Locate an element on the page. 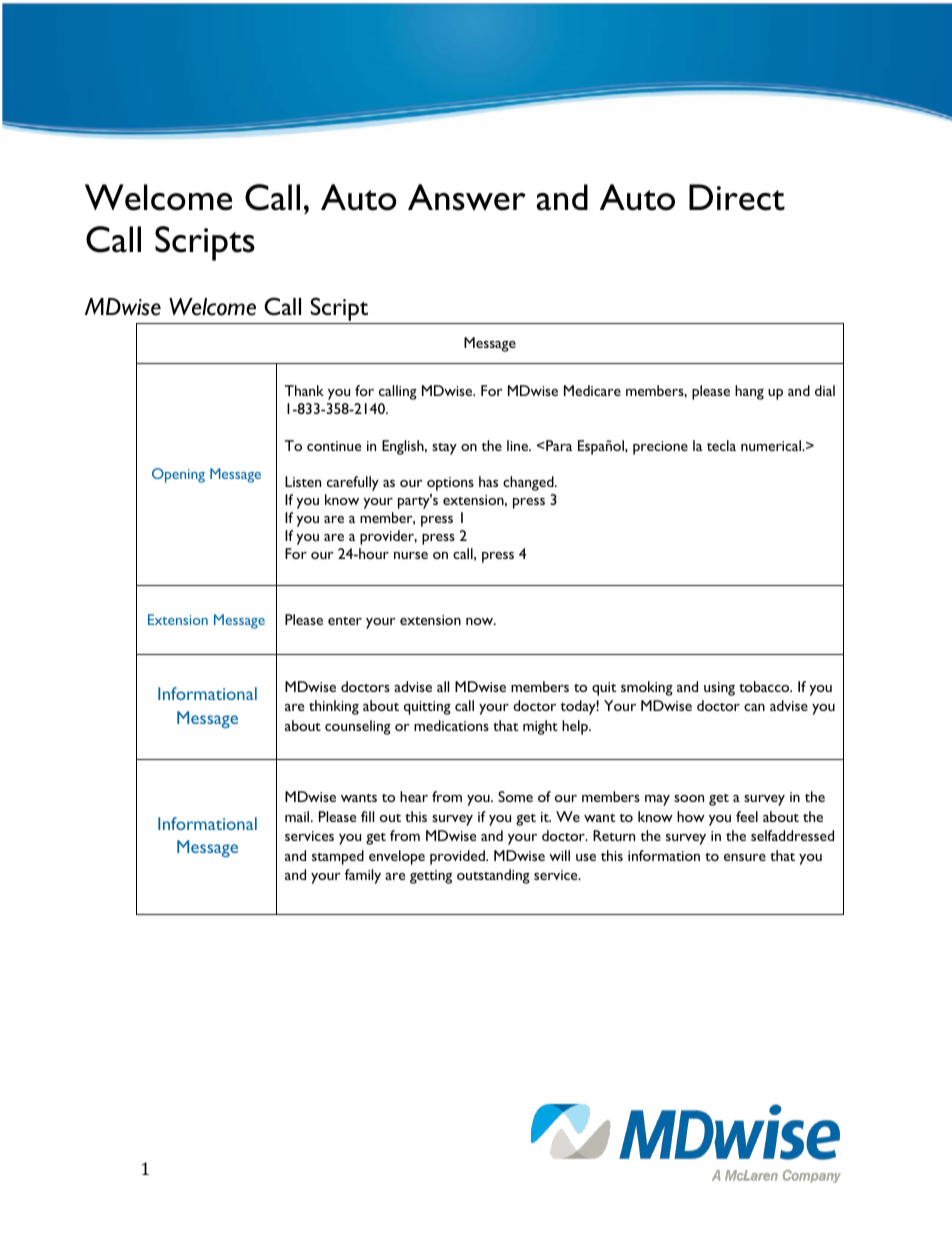  Direct is located at coordinates (737, 197).
